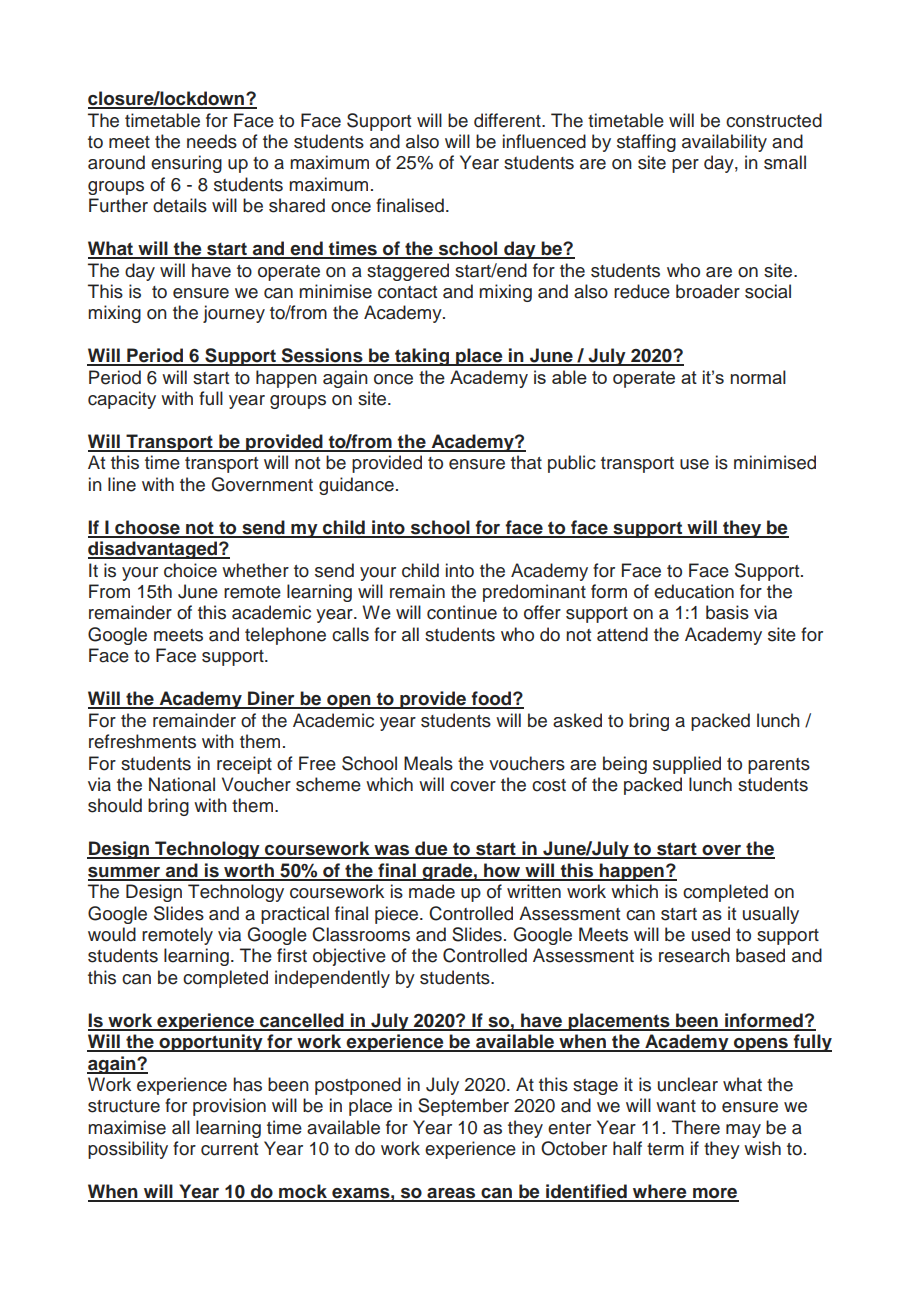  Describe the element at coordinates (186, 164) in the document. I see `ensuring` at that location.
